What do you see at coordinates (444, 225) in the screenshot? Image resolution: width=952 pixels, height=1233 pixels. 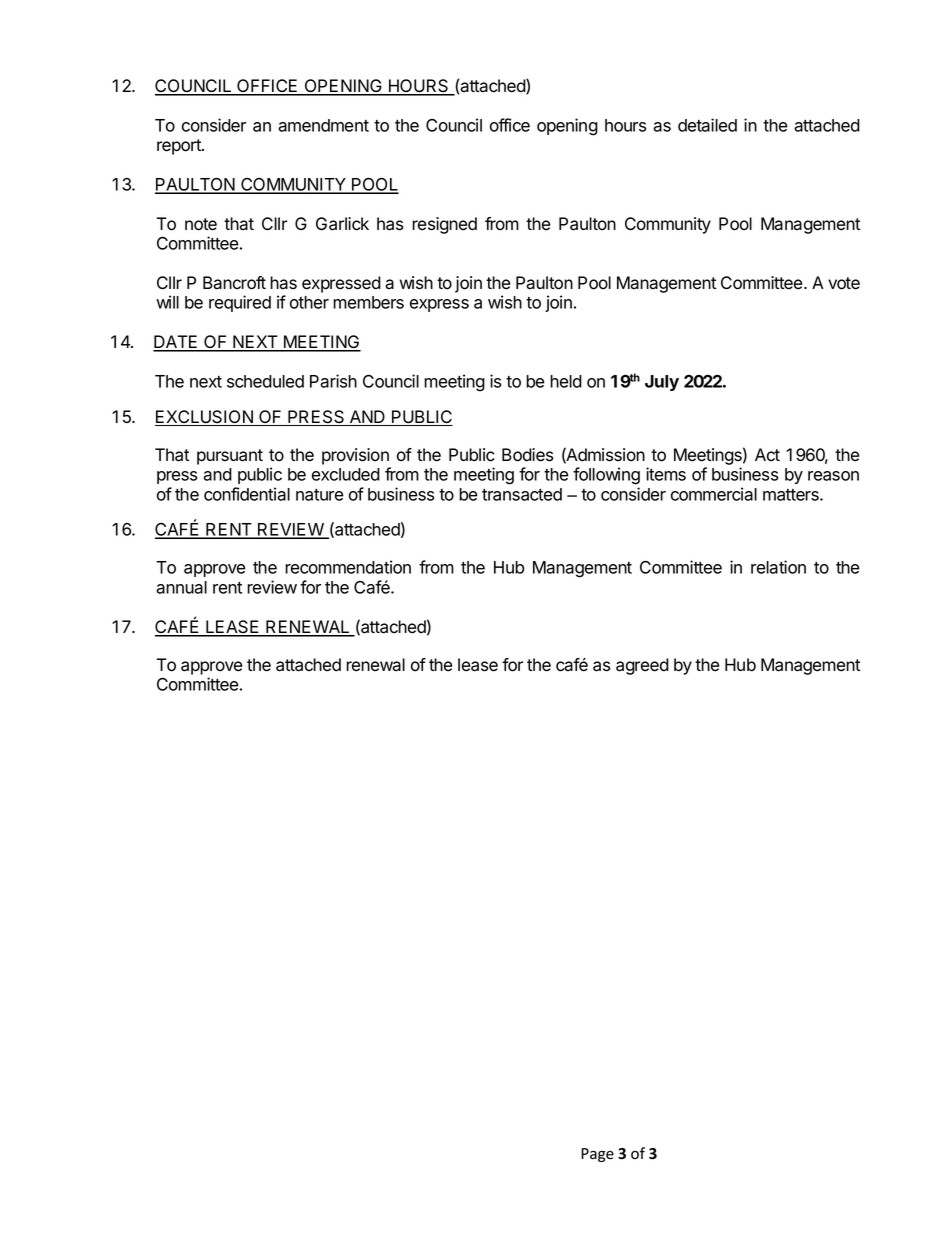 I see `resigned` at bounding box center [444, 225].
